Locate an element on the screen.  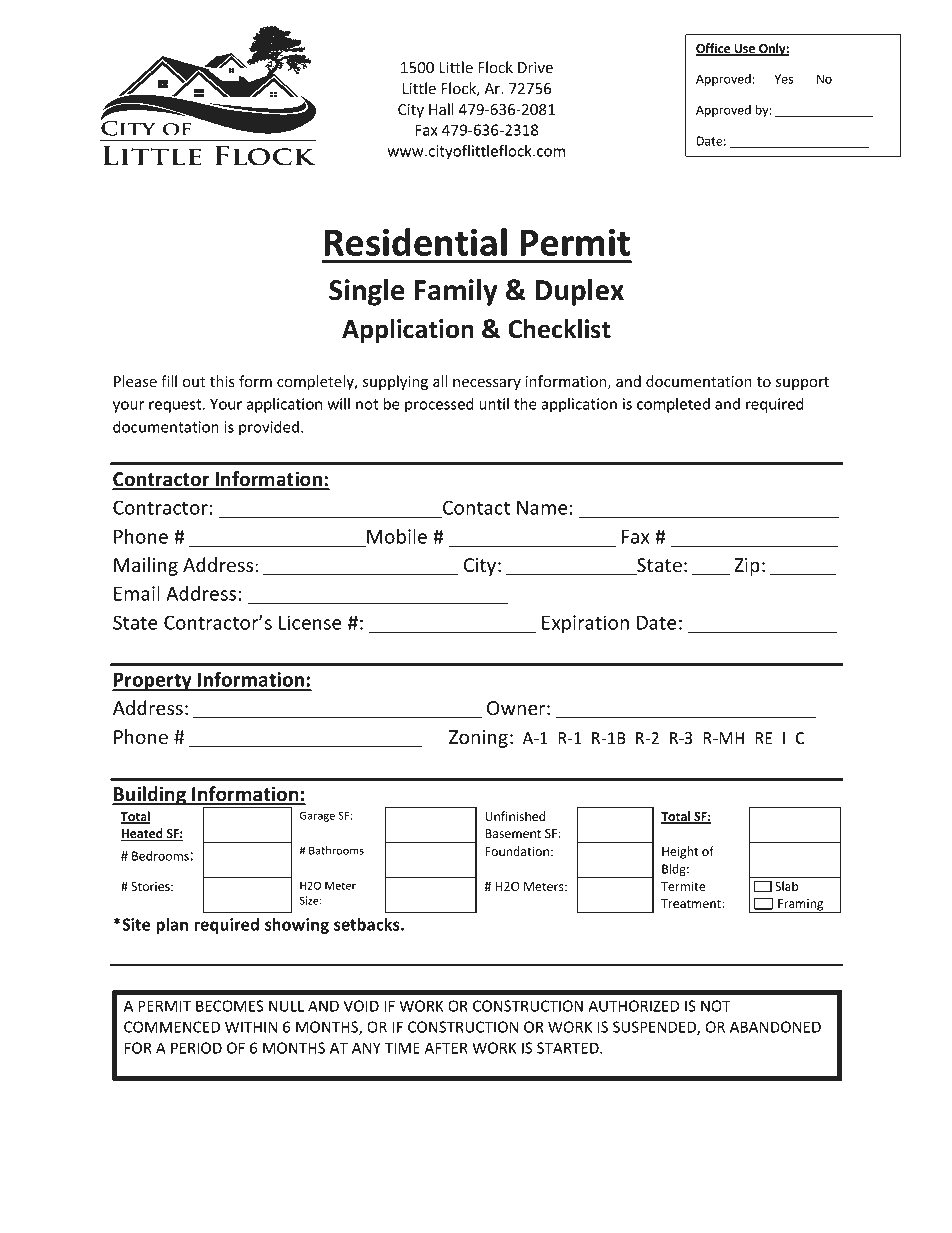
Drive is located at coordinates (535, 67).
